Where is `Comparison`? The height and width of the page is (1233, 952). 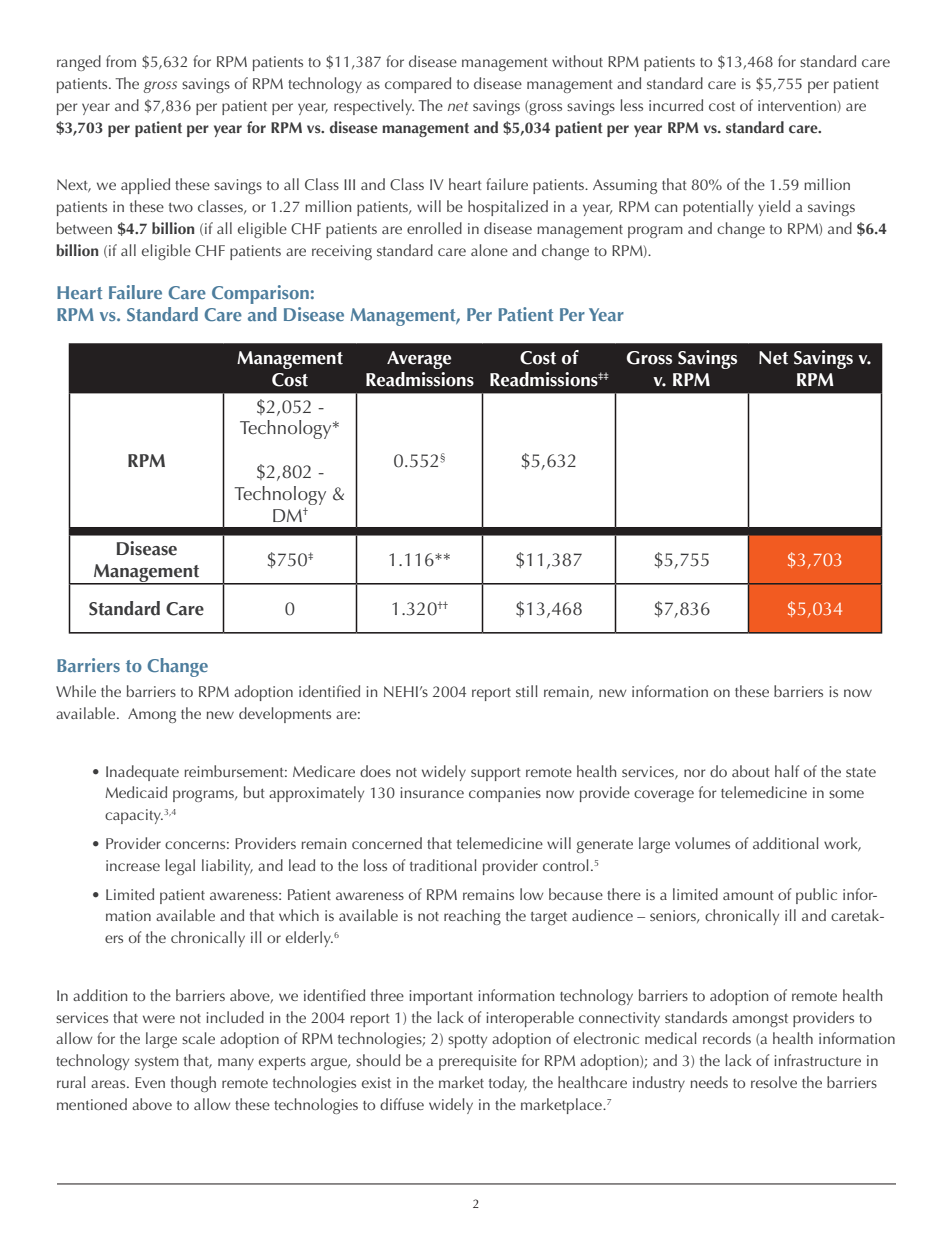 Comparison is located at coordinates (260, 294).
